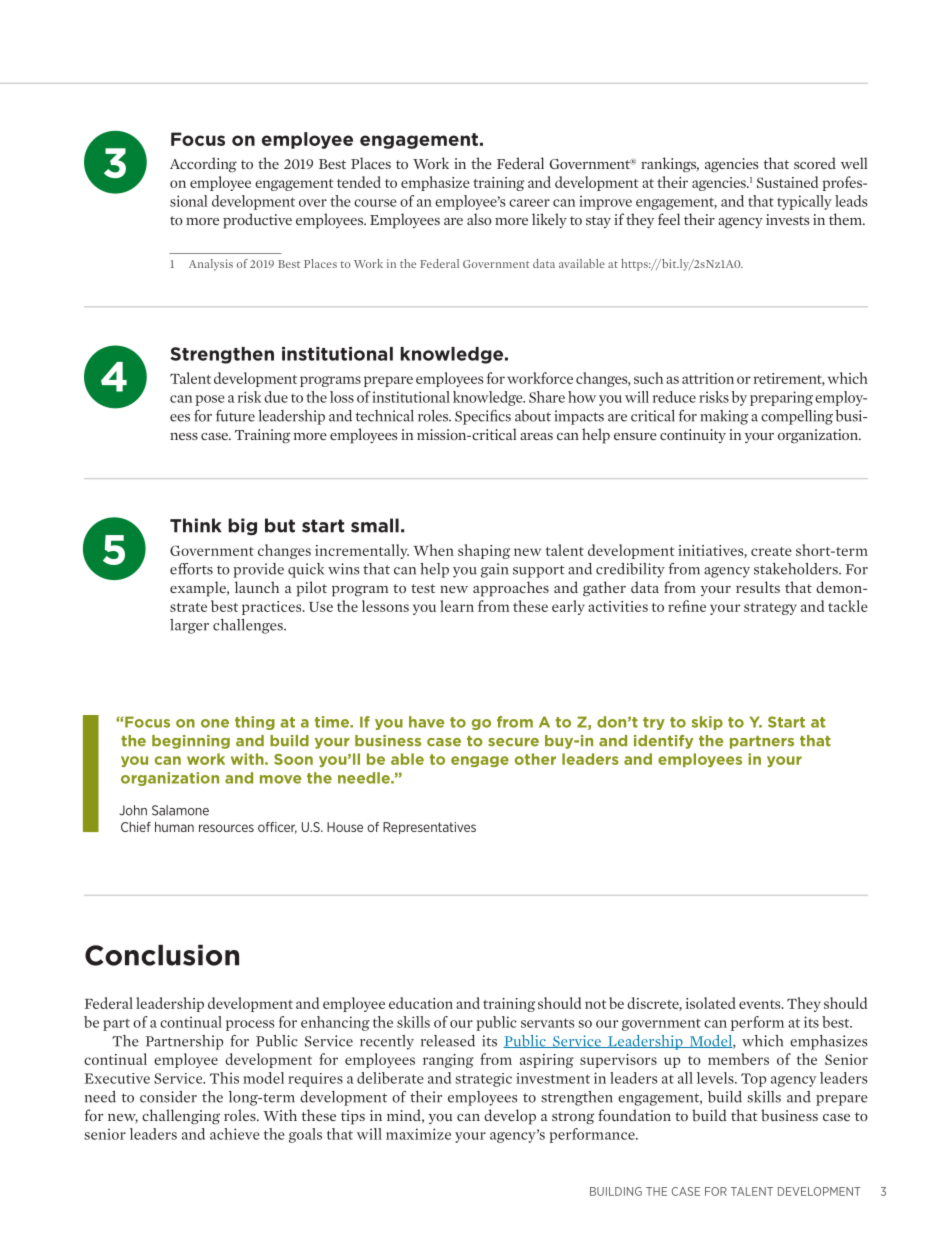 The image size is (952, 1233). What do you see at coordinates (203, 165) in the screenshot?
I see `According` at bounding box center [203, 165].
